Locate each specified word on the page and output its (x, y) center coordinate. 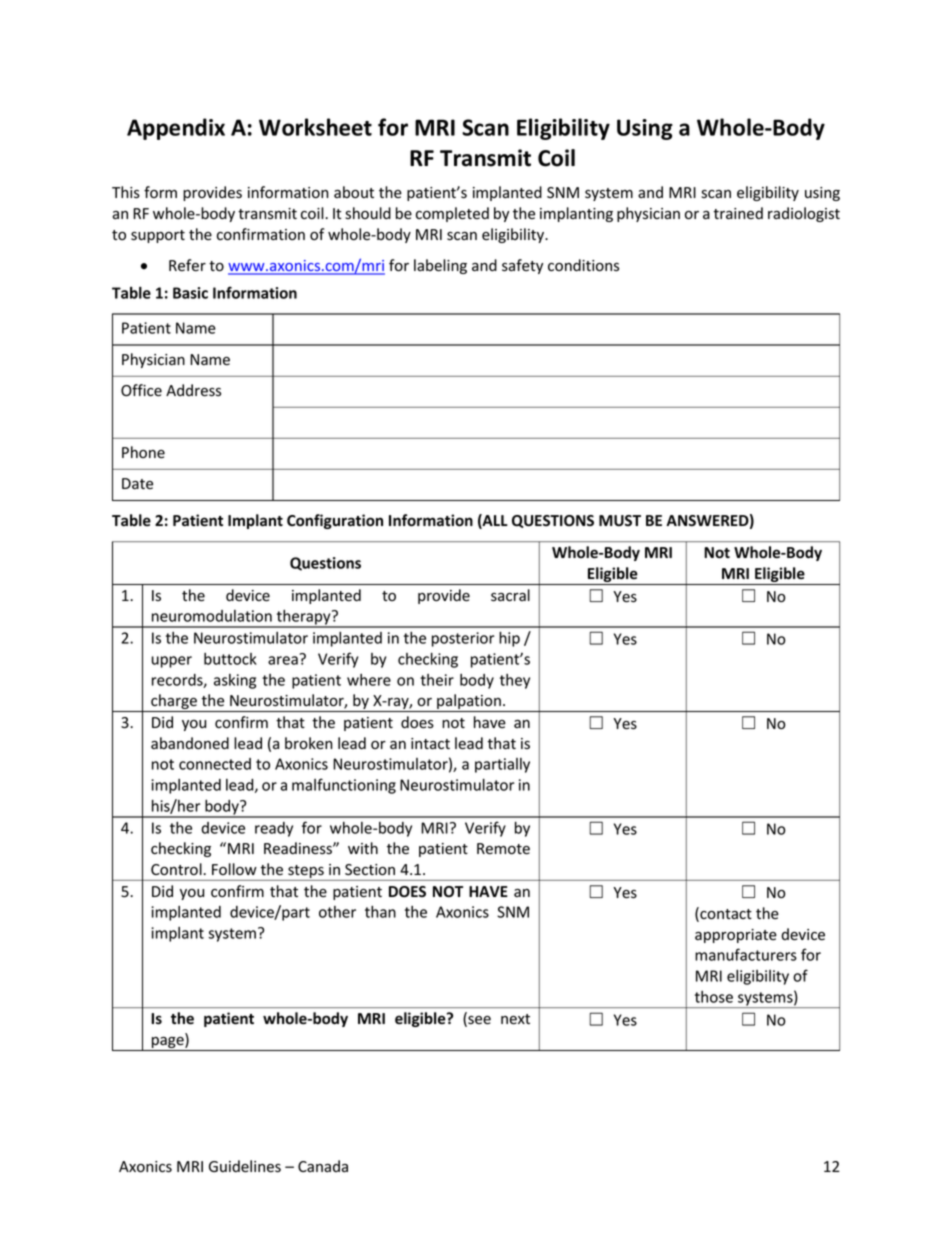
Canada (323, 1166)
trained (738, 213)
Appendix (176, 129)
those (714, 997)
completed (452, 214)
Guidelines (245, 1166)
